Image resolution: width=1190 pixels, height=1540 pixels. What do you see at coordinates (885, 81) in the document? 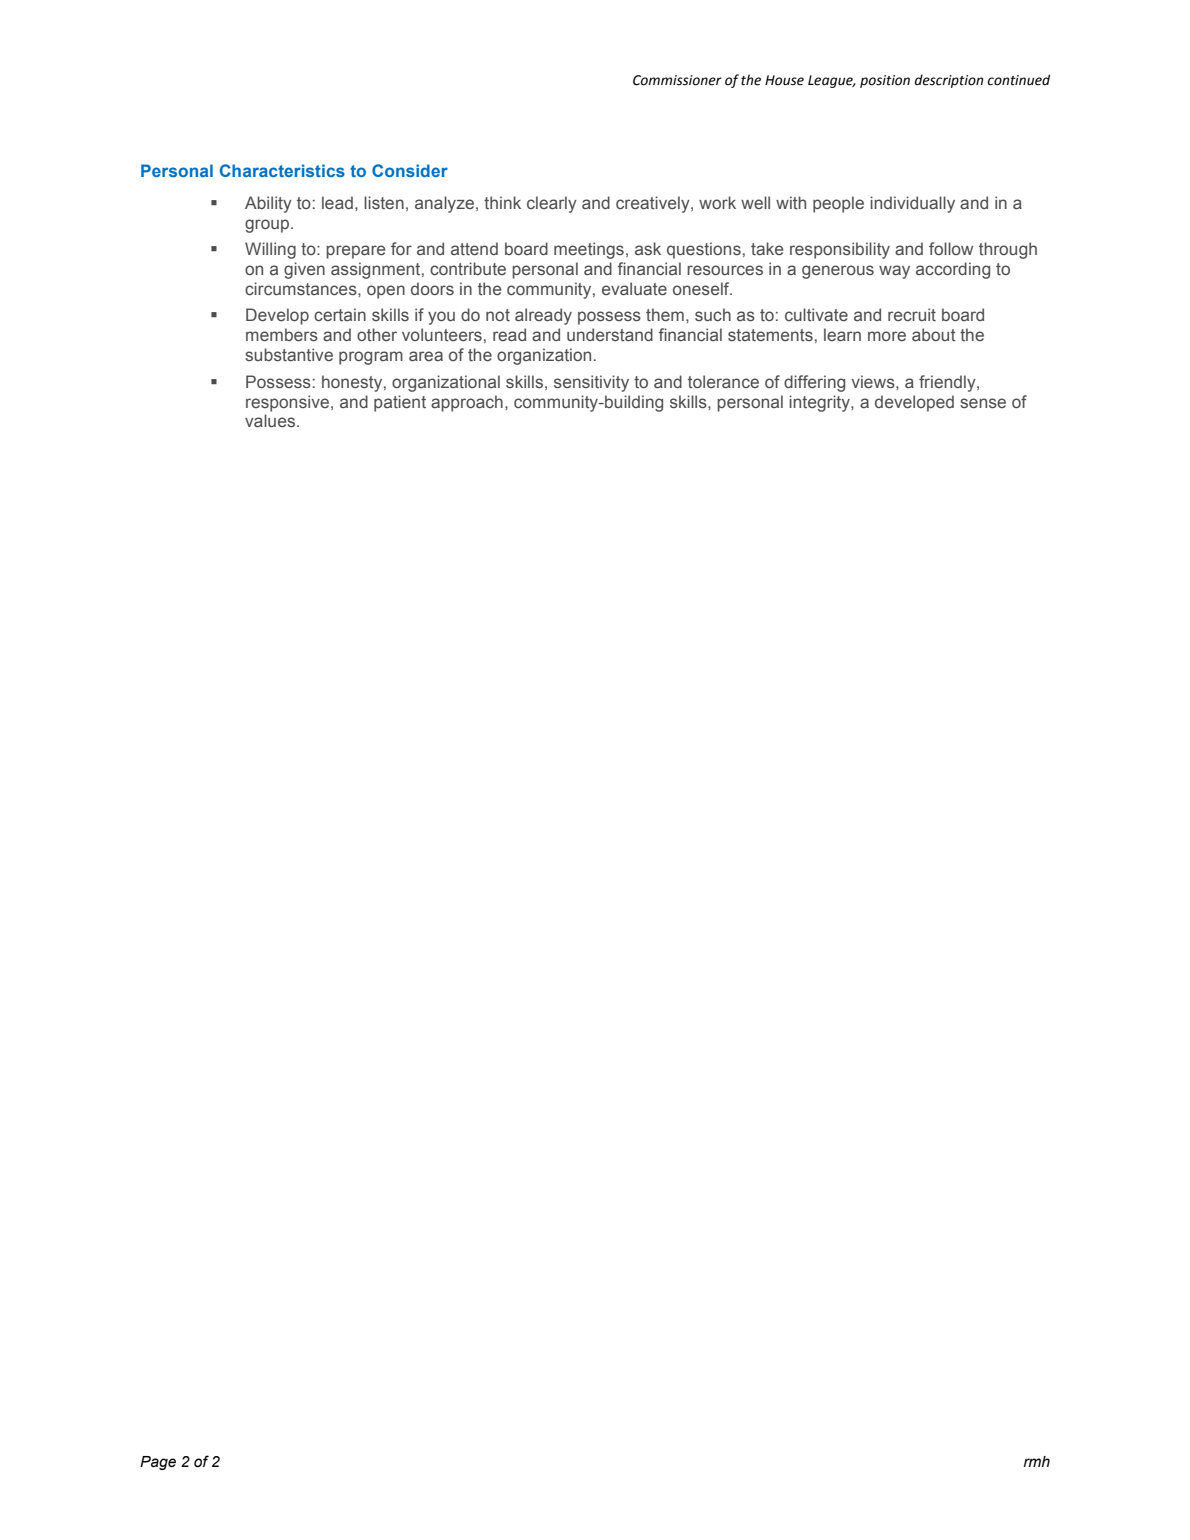
I see `position` at bounding box center [885, 81].
